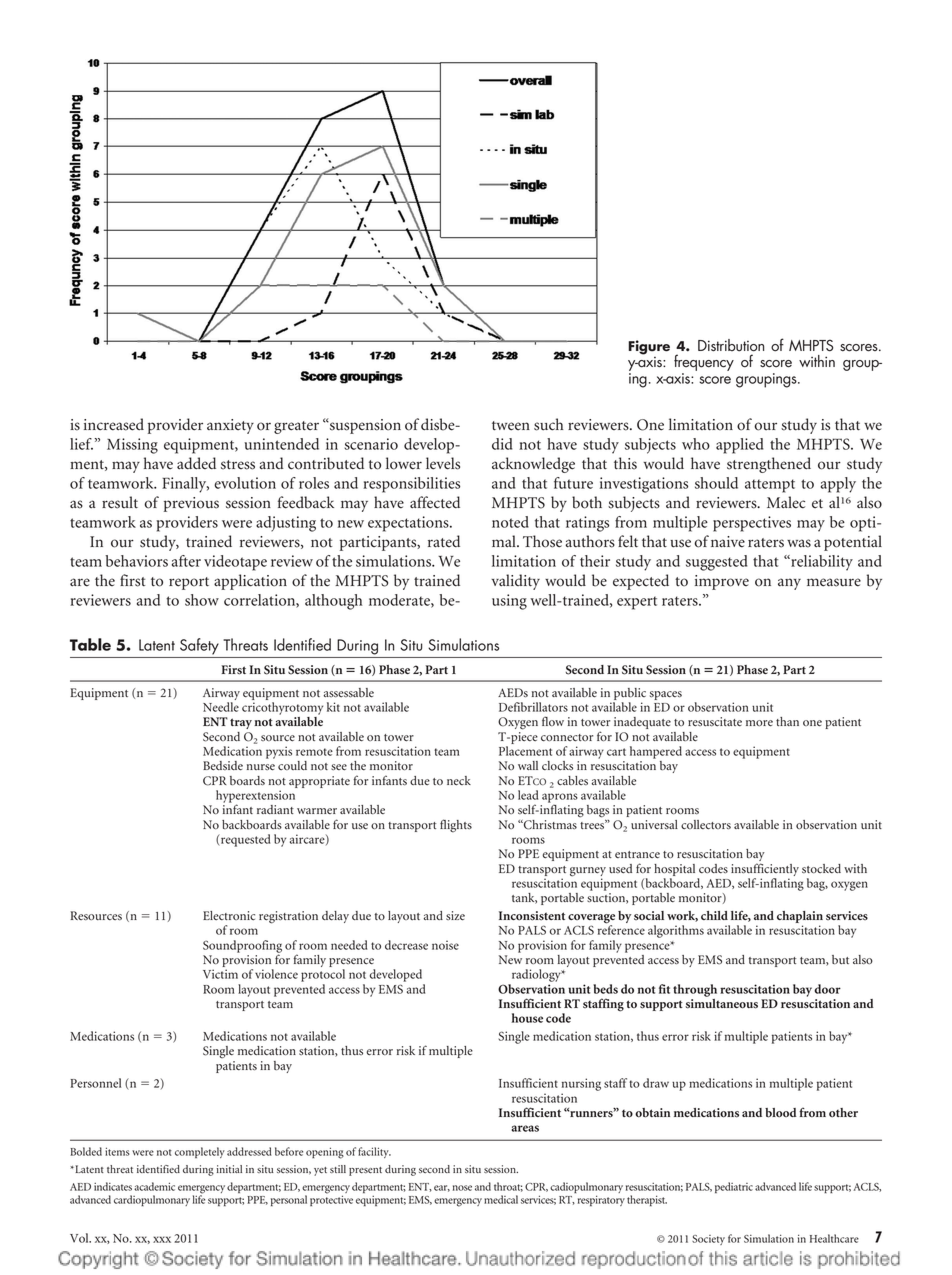 Image resolution: width=952 pixels, height=1275 pixels. What do you see at coordinates (731, 345) in the screenshot?
I see `Distribution` at bounding box center [731, 345].
